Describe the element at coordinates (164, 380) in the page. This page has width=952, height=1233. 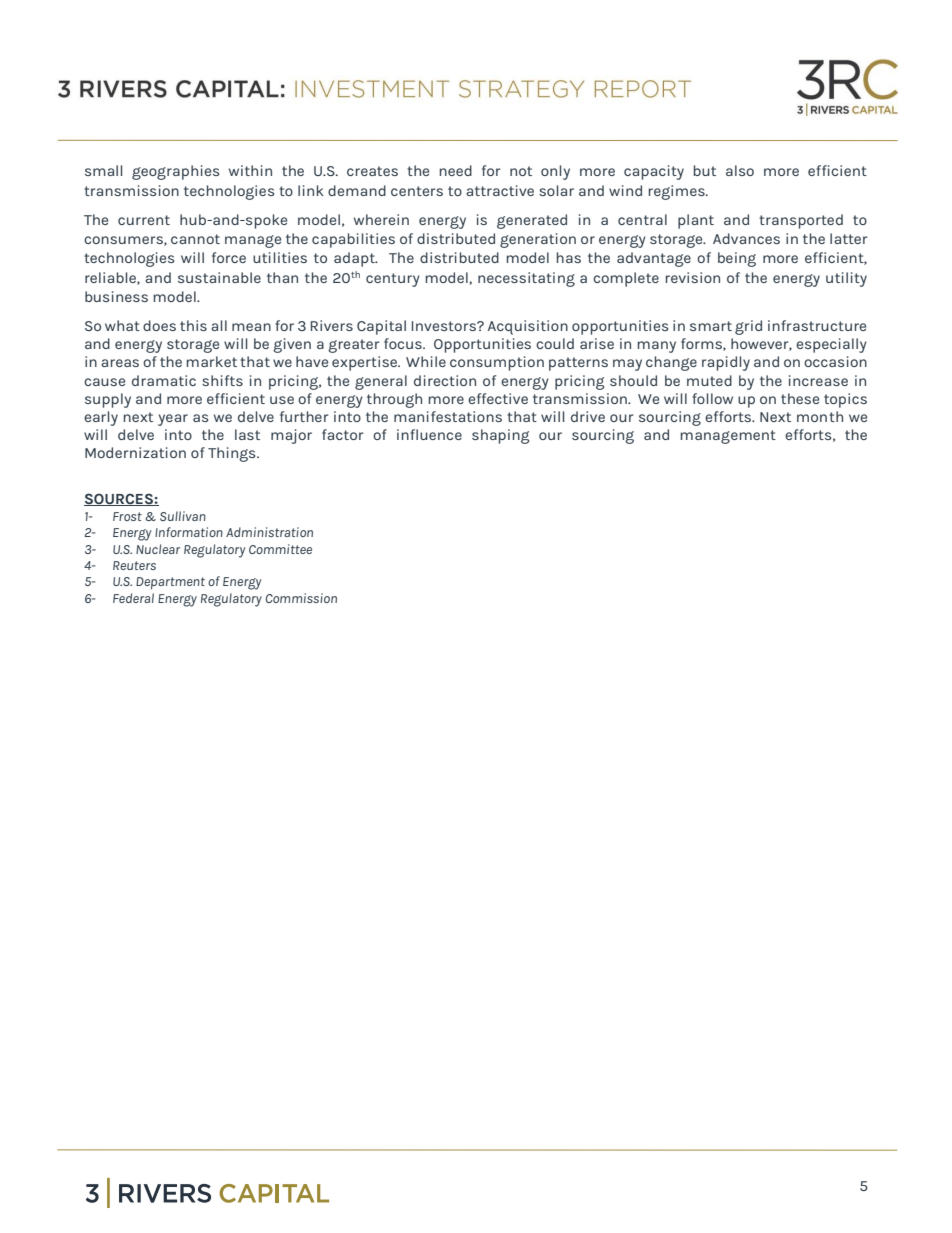
I see `dramatic` at that location.
